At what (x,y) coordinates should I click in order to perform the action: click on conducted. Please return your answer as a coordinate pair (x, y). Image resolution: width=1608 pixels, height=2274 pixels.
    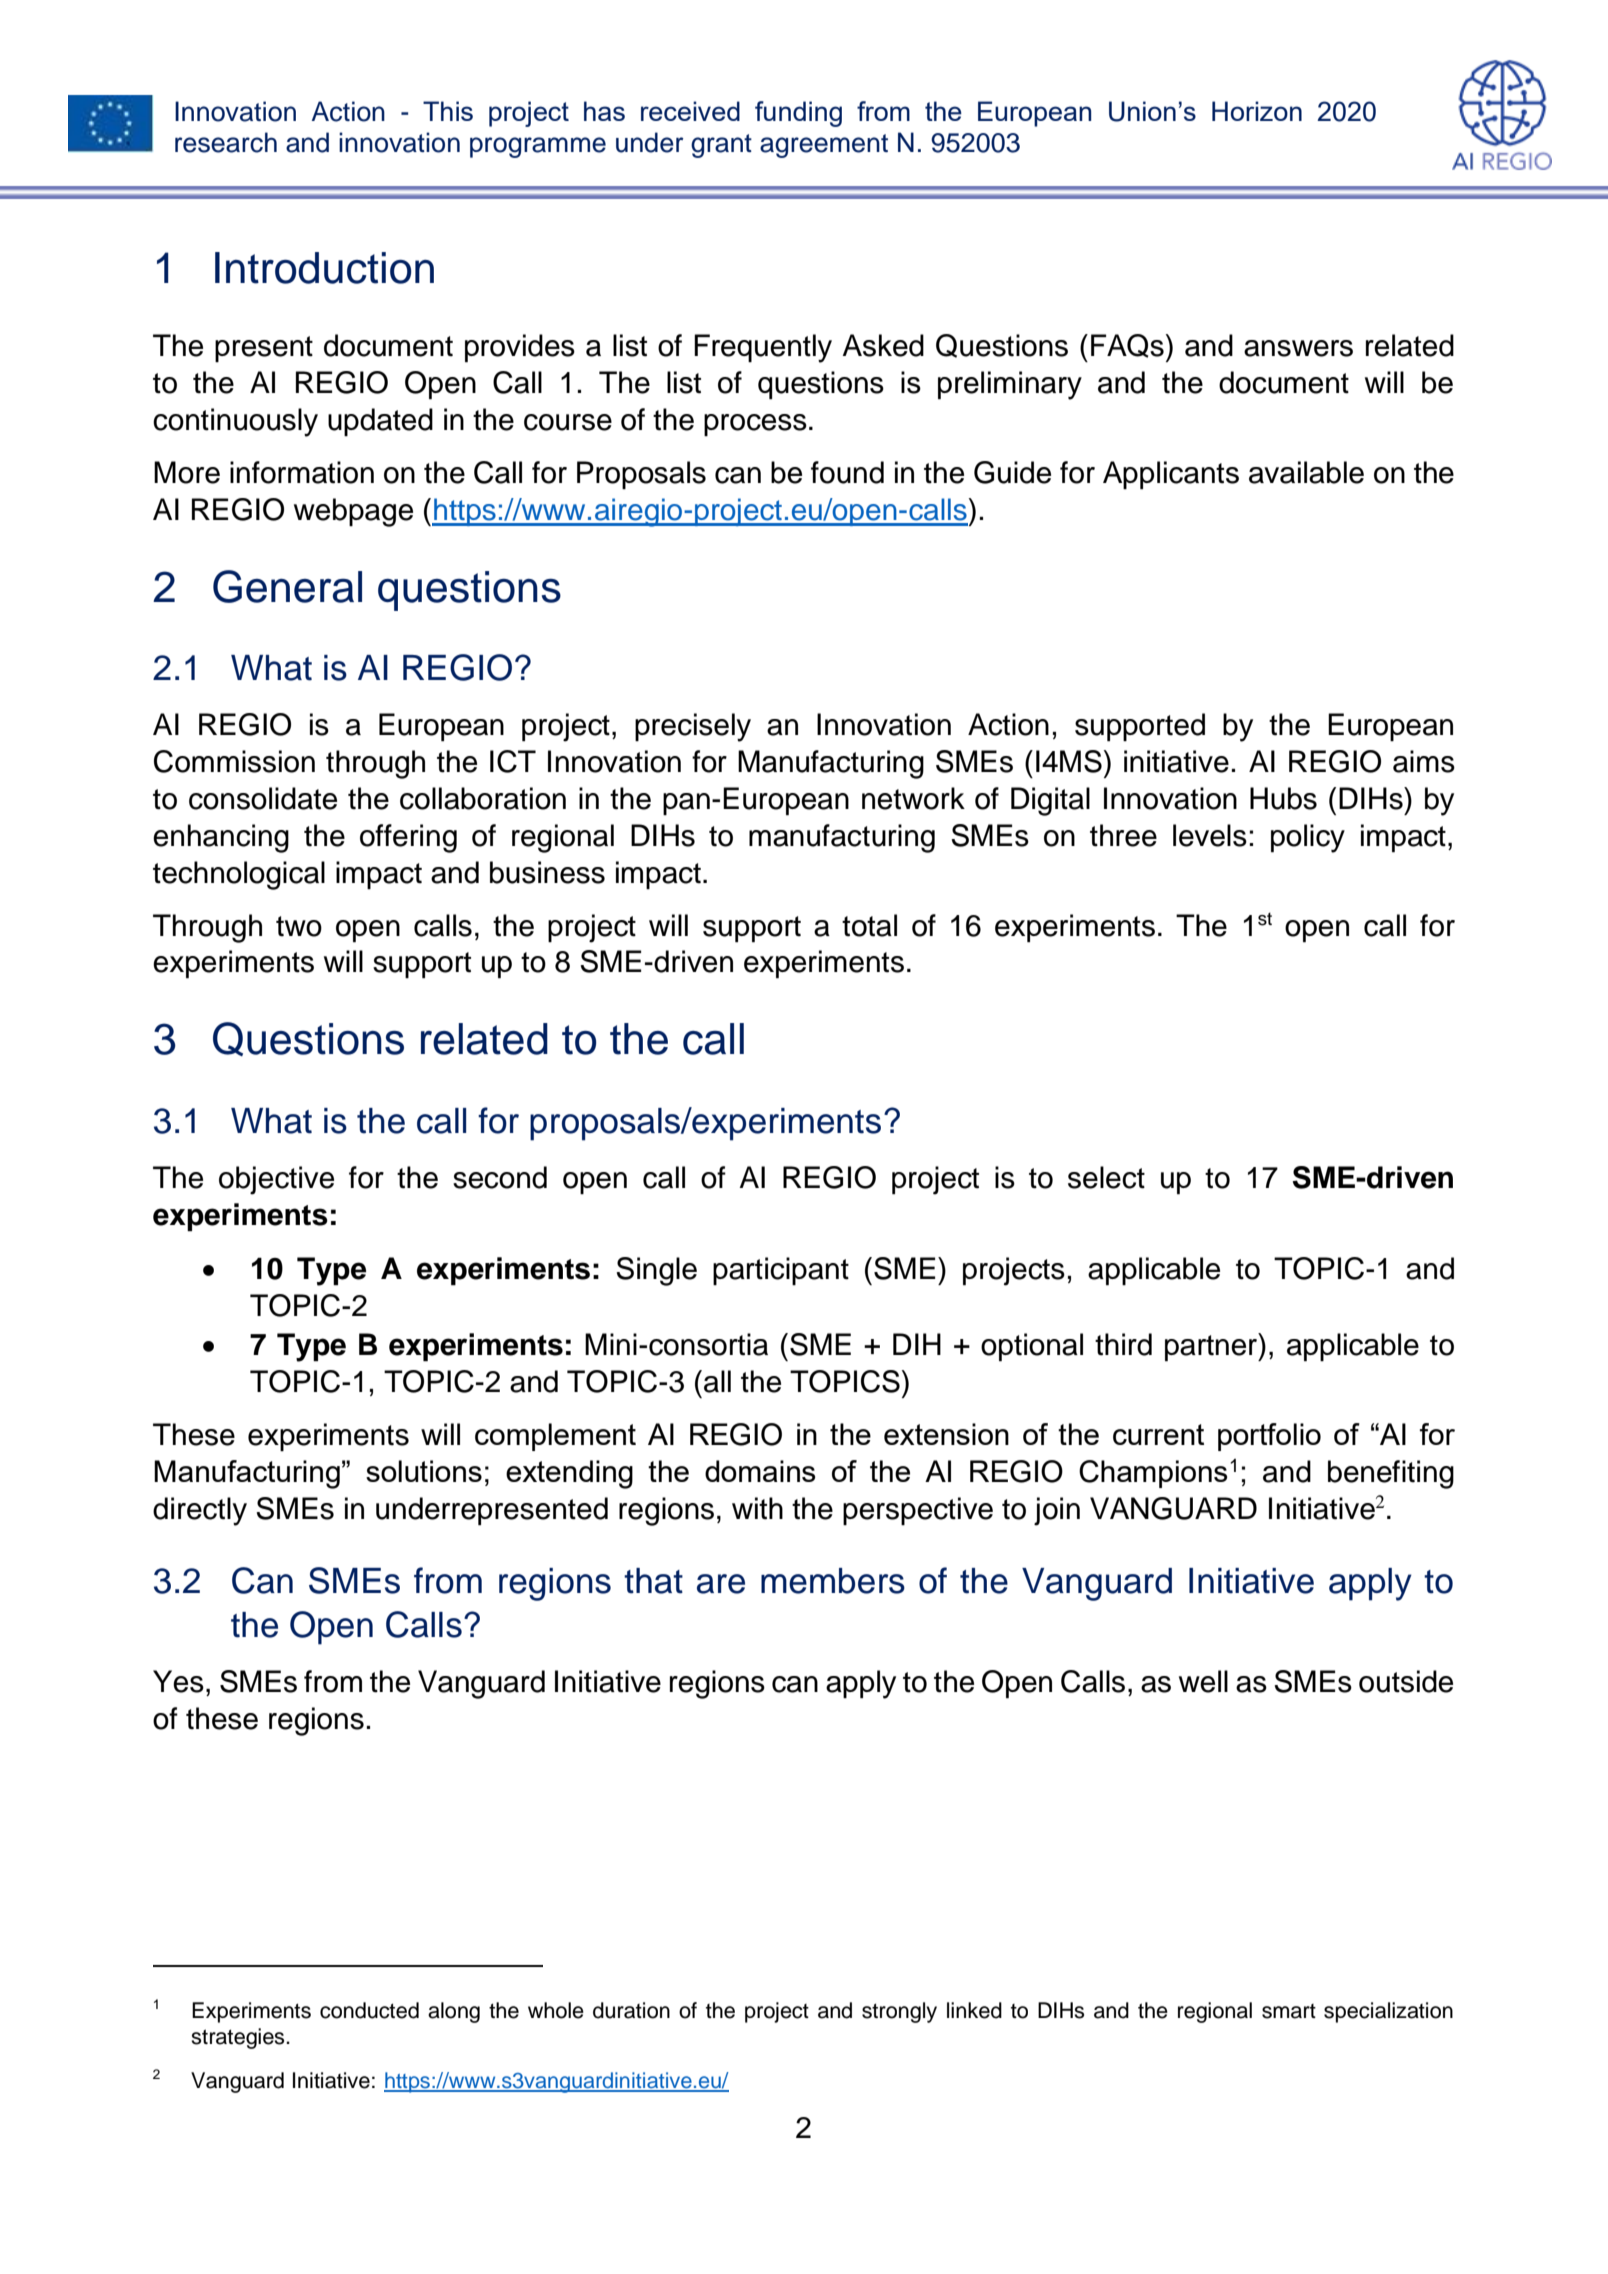
    Looking at the image, I should click on (369, 2010).
